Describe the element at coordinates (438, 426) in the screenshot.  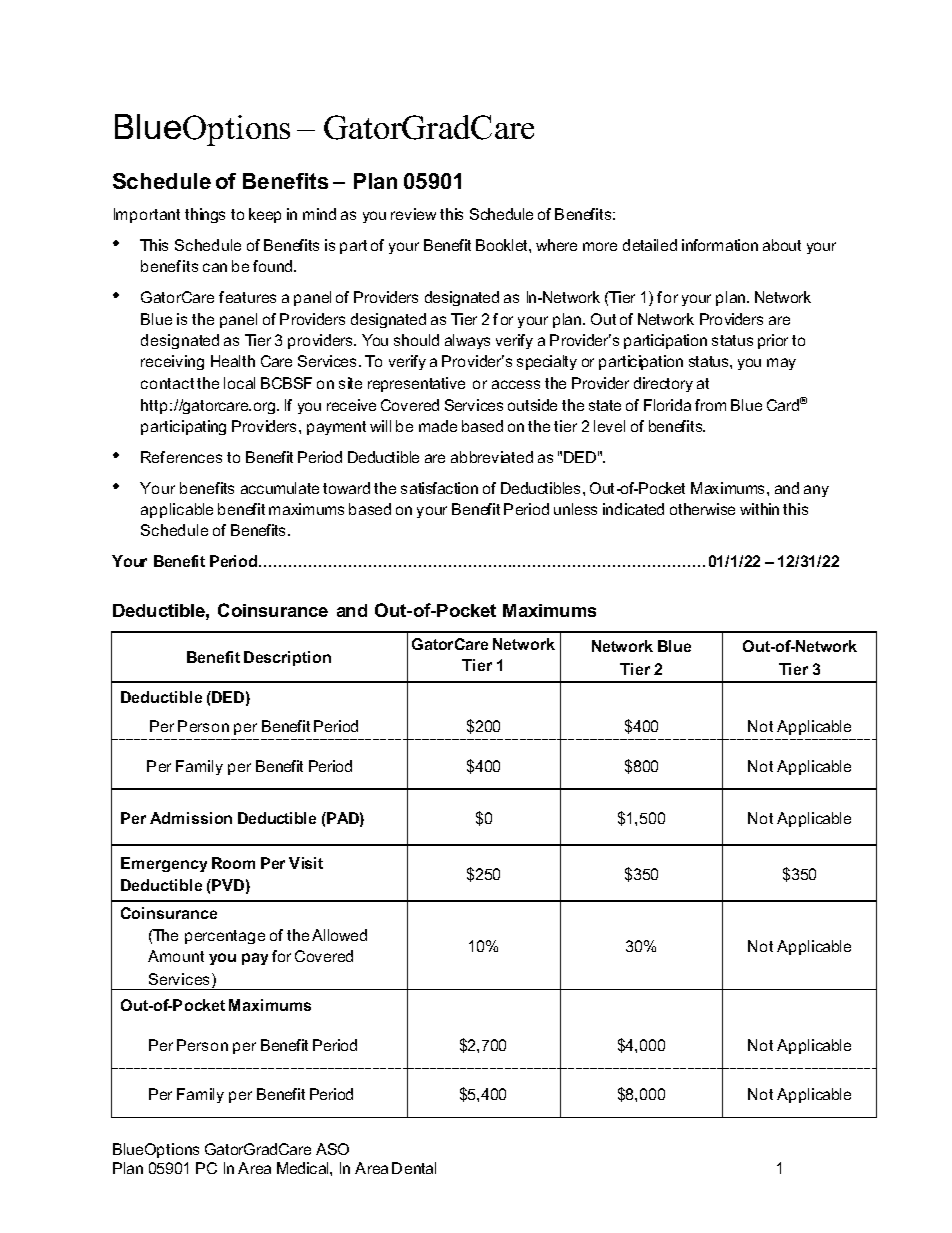
I see `made` at that location.
